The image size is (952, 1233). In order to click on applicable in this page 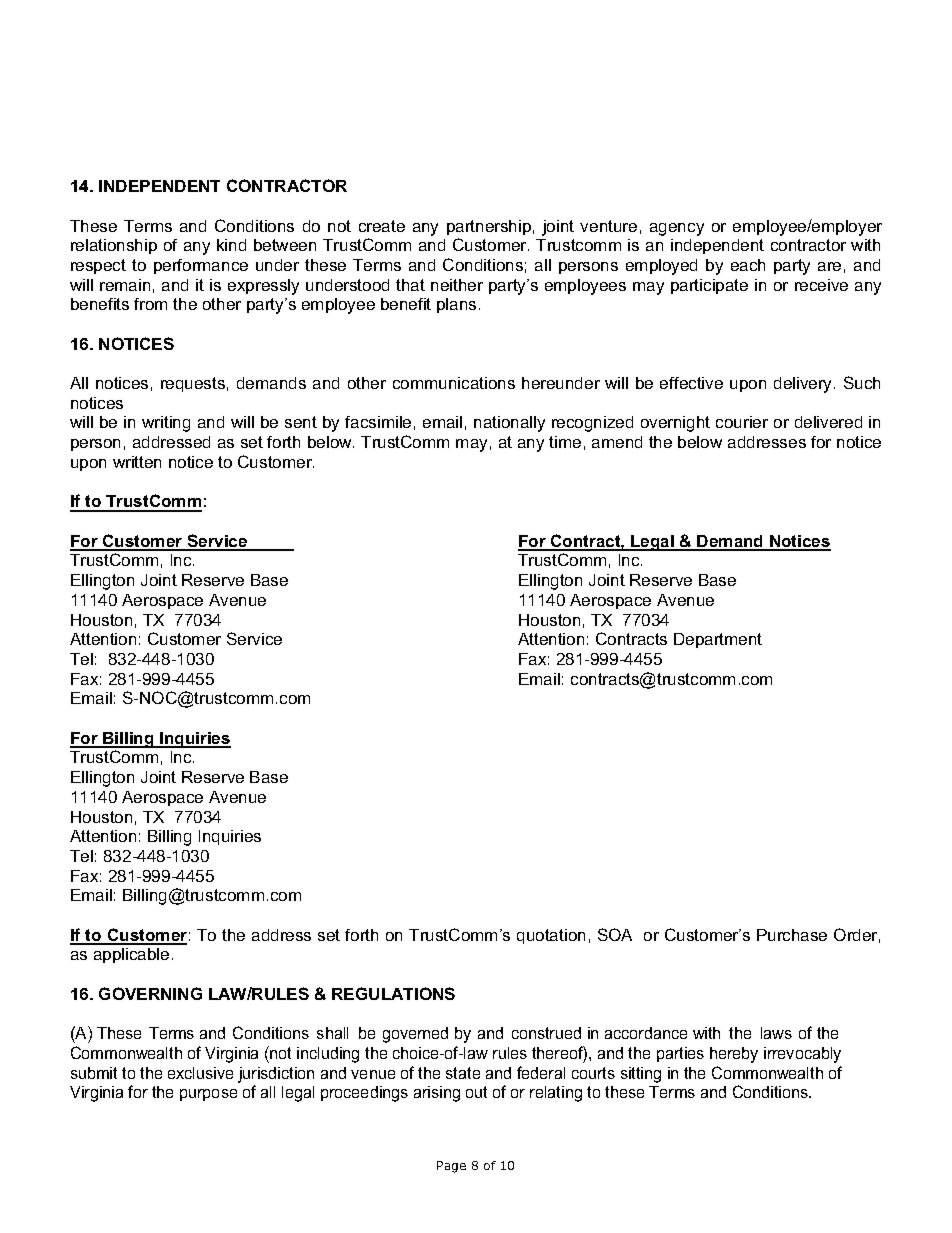, I will do `click(131, 955)`.
